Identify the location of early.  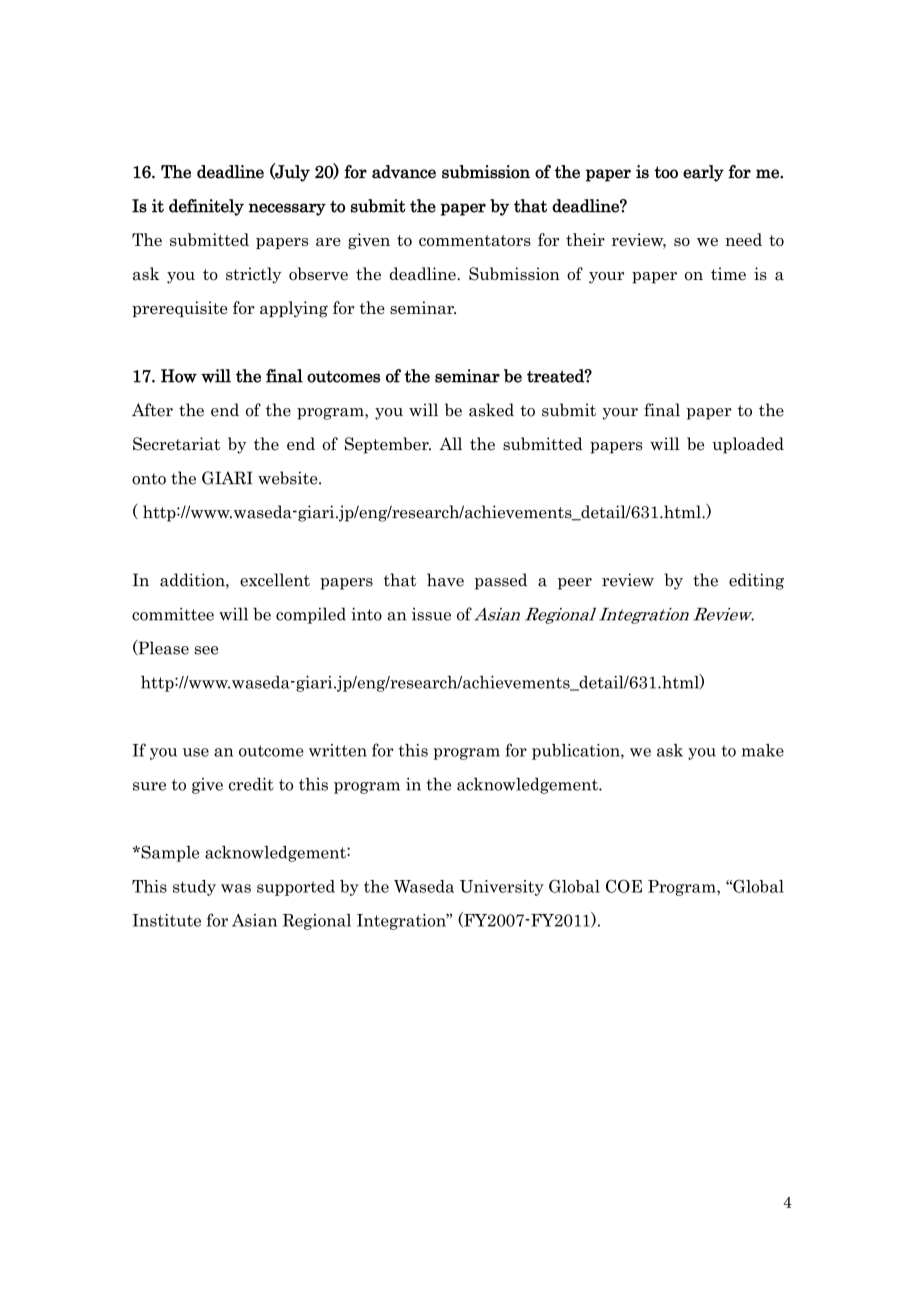
(703, 173).
